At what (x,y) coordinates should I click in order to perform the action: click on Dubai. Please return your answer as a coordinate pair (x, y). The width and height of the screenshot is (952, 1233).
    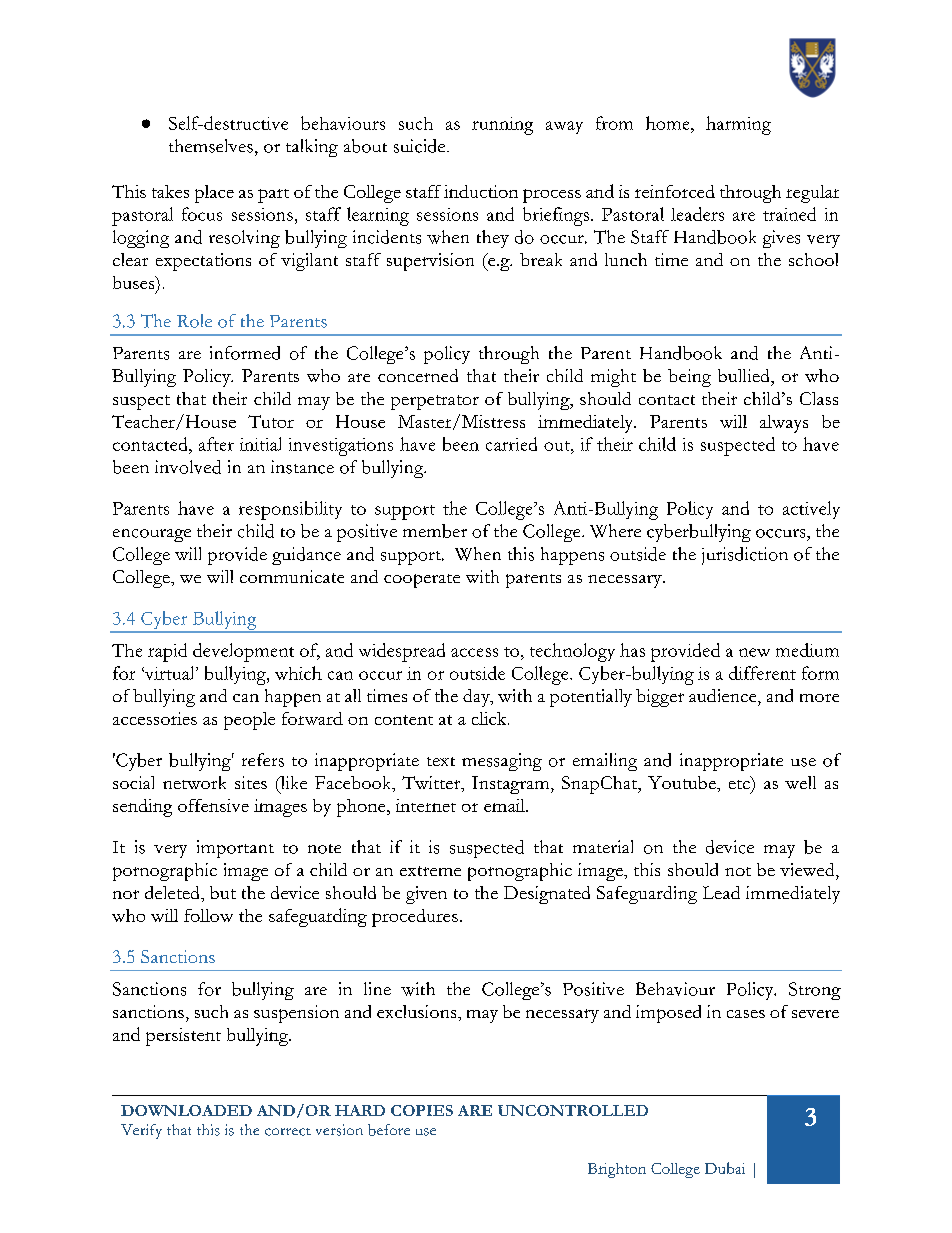
    Looking at the image, I should click on (725, 1168).
